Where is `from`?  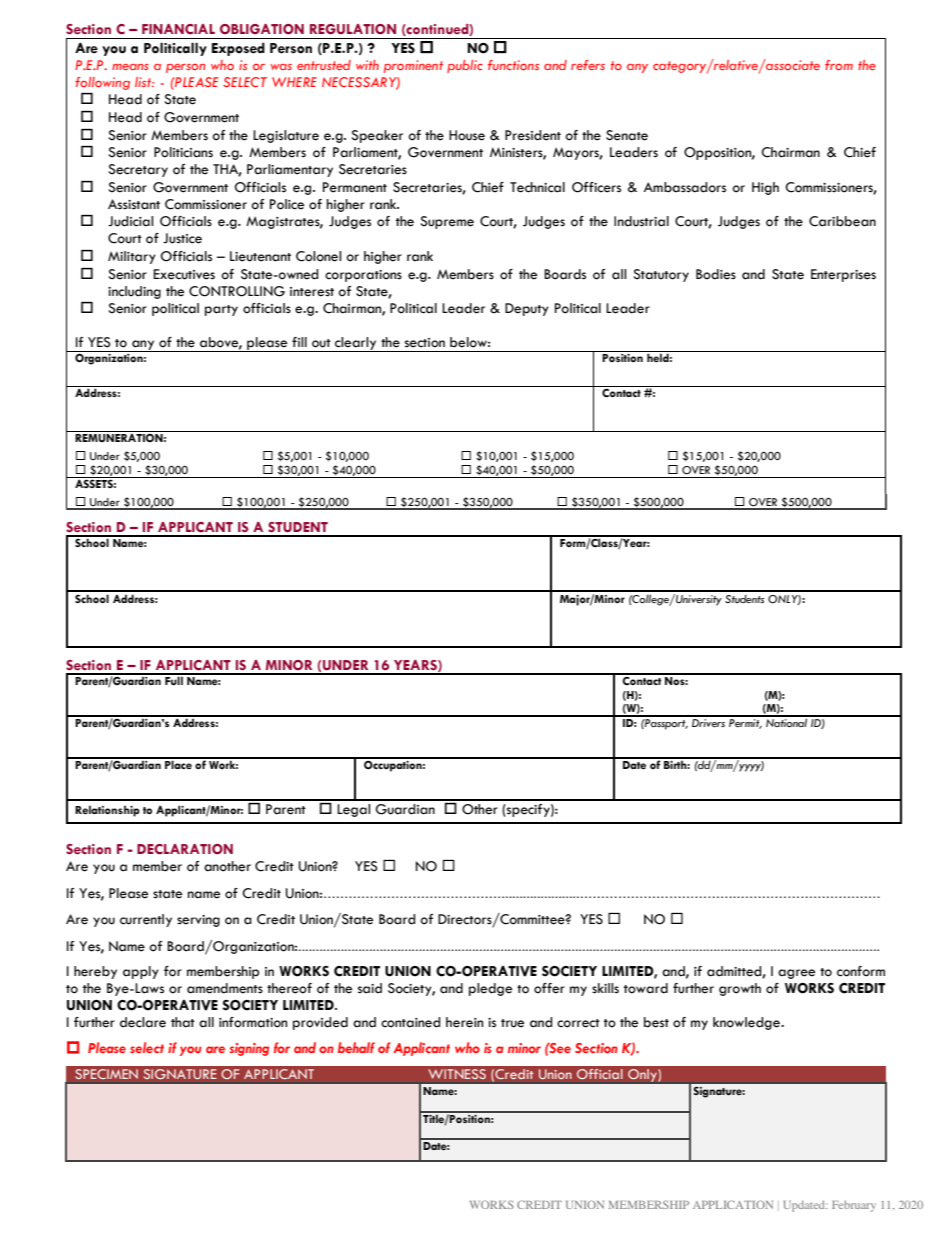 from is located at coordinates (839, 65).
